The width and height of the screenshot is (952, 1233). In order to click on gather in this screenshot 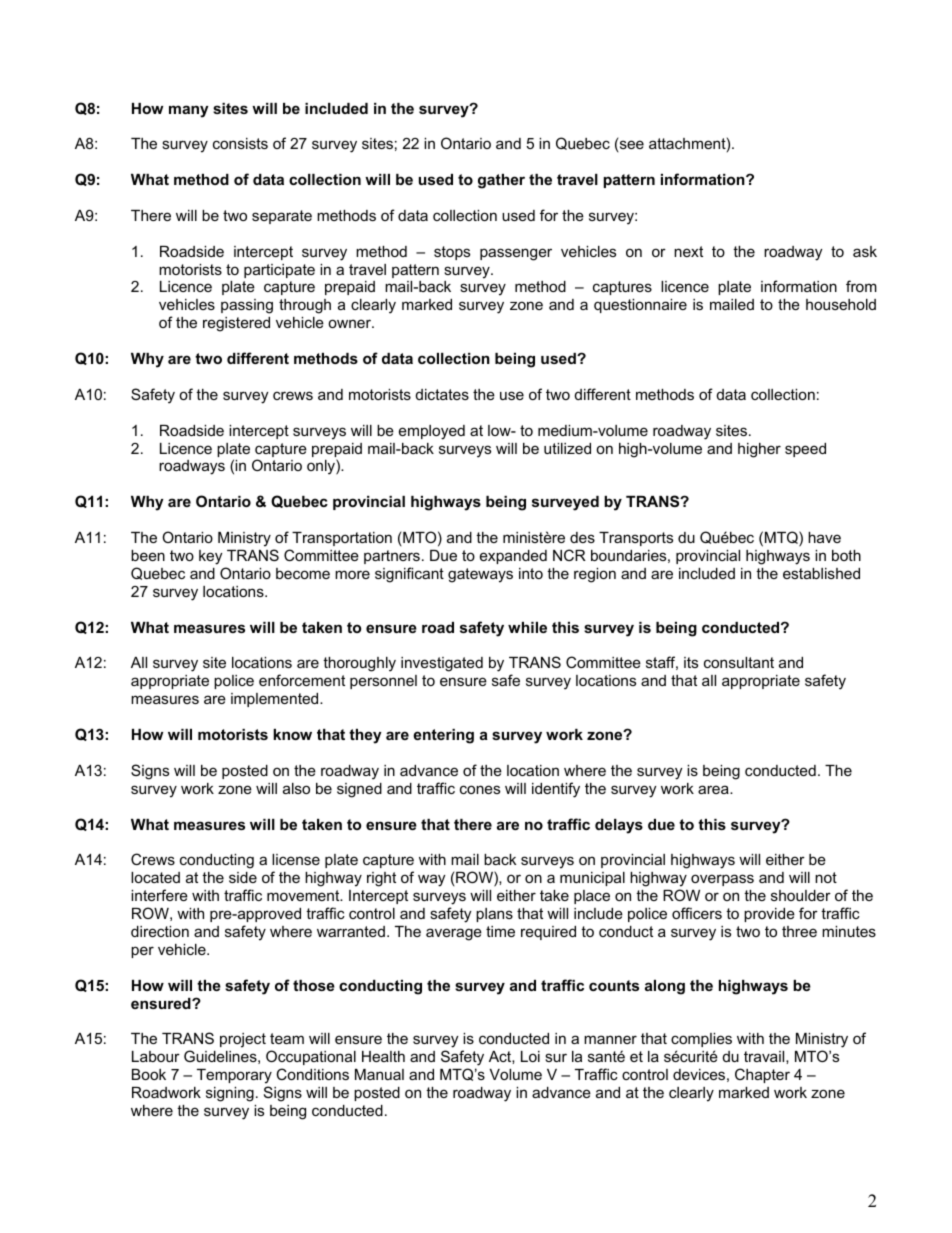, I will do `click(501, 181)`.
